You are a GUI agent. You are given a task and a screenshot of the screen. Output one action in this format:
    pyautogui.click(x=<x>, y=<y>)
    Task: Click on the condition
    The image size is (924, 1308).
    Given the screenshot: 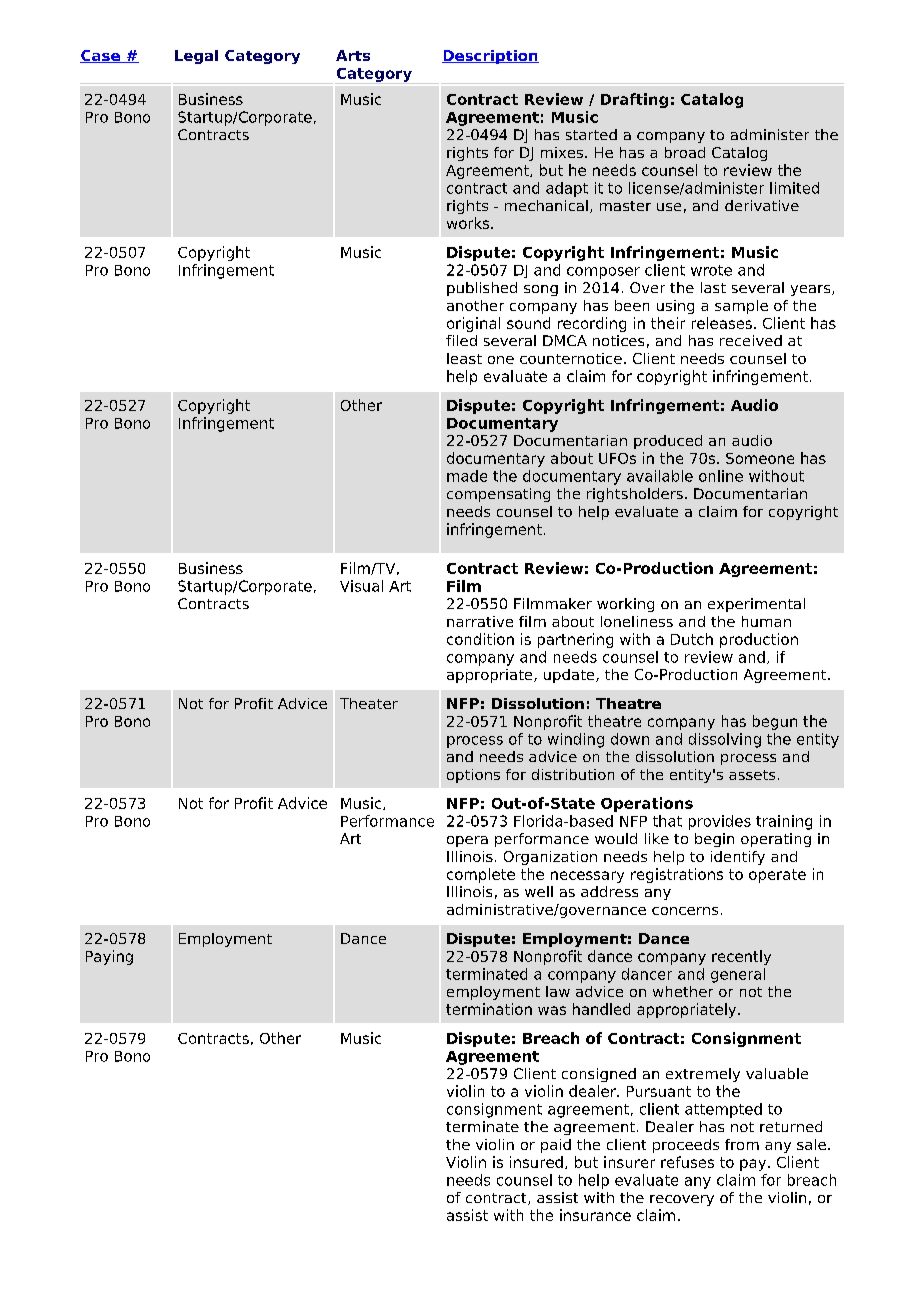 What is the action you would take?
    pyautogui.click(x=480, y=639)
